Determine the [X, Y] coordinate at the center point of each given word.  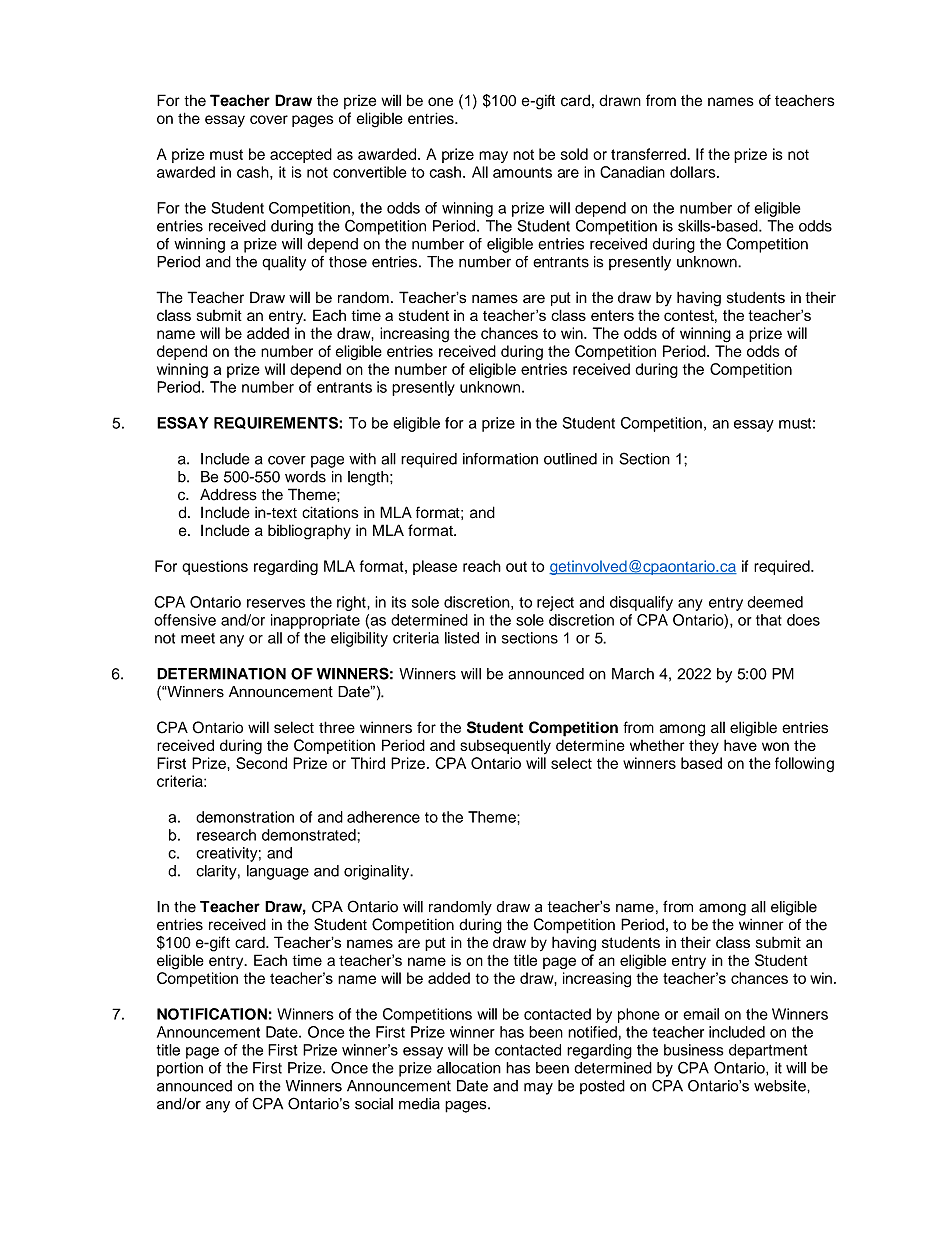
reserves [276, 603]
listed [462, 638]
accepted [301, 155]
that [769, 620]
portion [180, 1069]
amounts [522, 172]
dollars [694, 172]
